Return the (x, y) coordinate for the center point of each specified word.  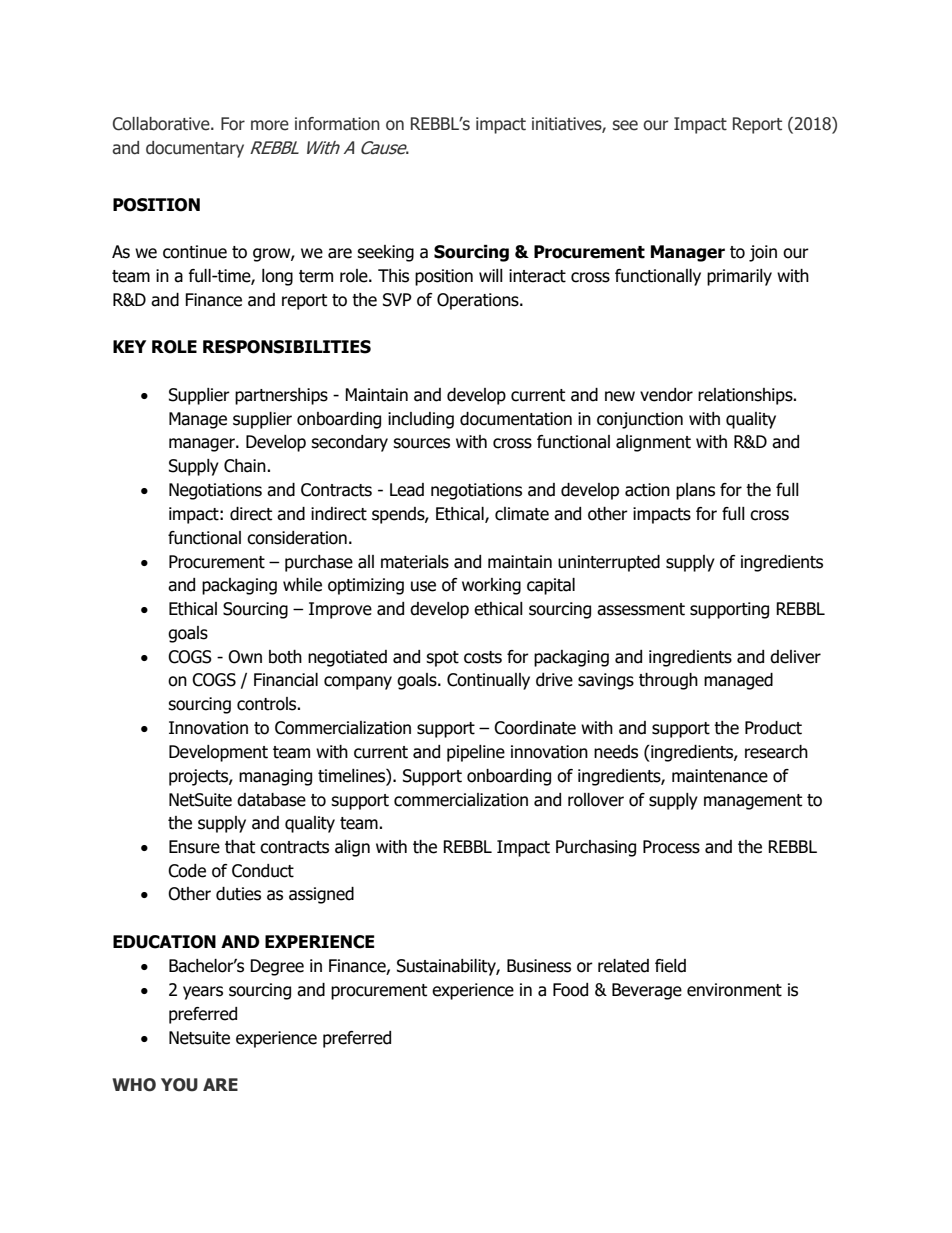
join (763, 253)
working (491, 586)
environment (734, 990)
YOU (179, 1085)
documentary (195, 149)
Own (245, 657)
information (337, 124)
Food (570, 990)
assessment (641, 609)
